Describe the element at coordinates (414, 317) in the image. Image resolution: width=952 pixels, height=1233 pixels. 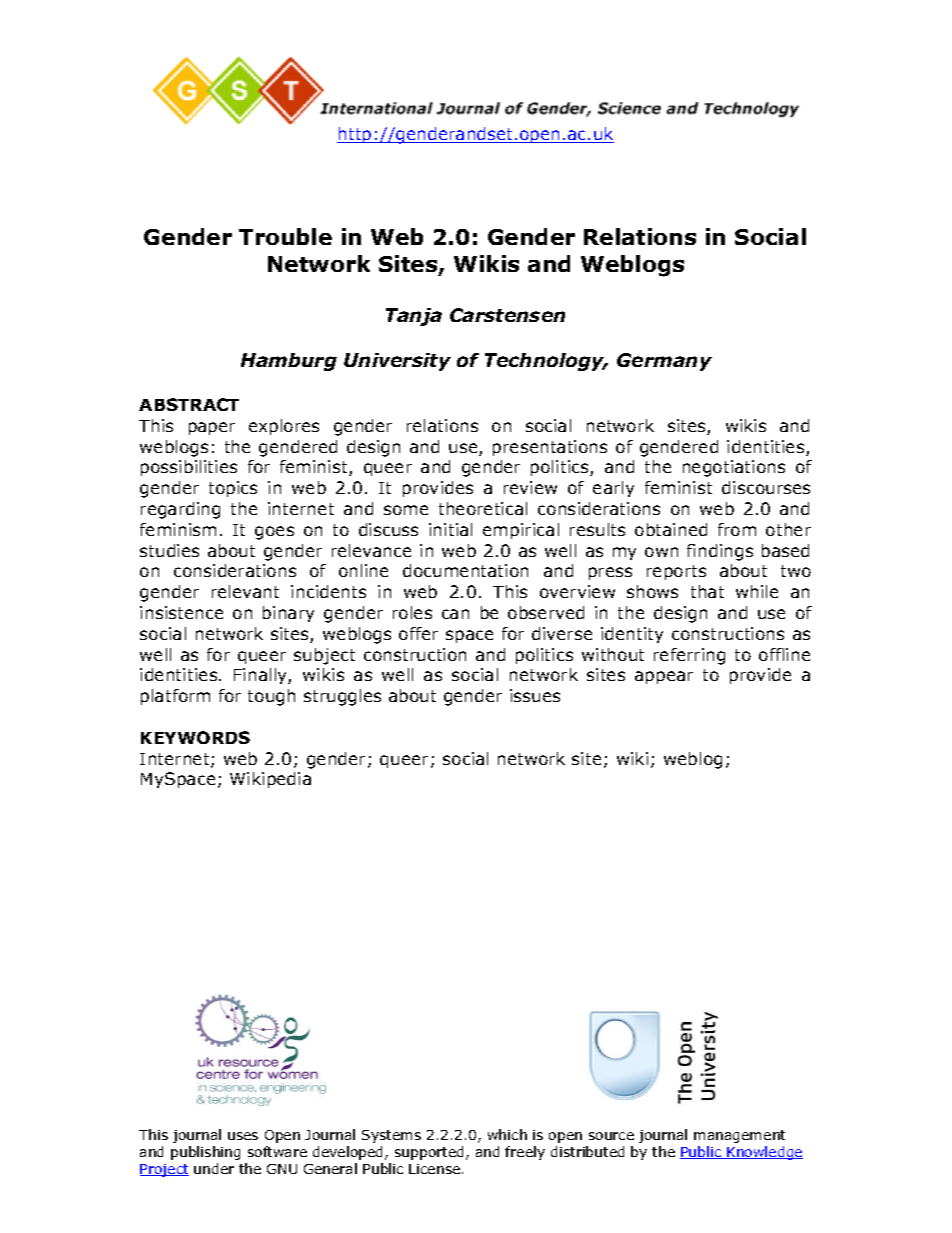
I see `Tanja` at that location.
